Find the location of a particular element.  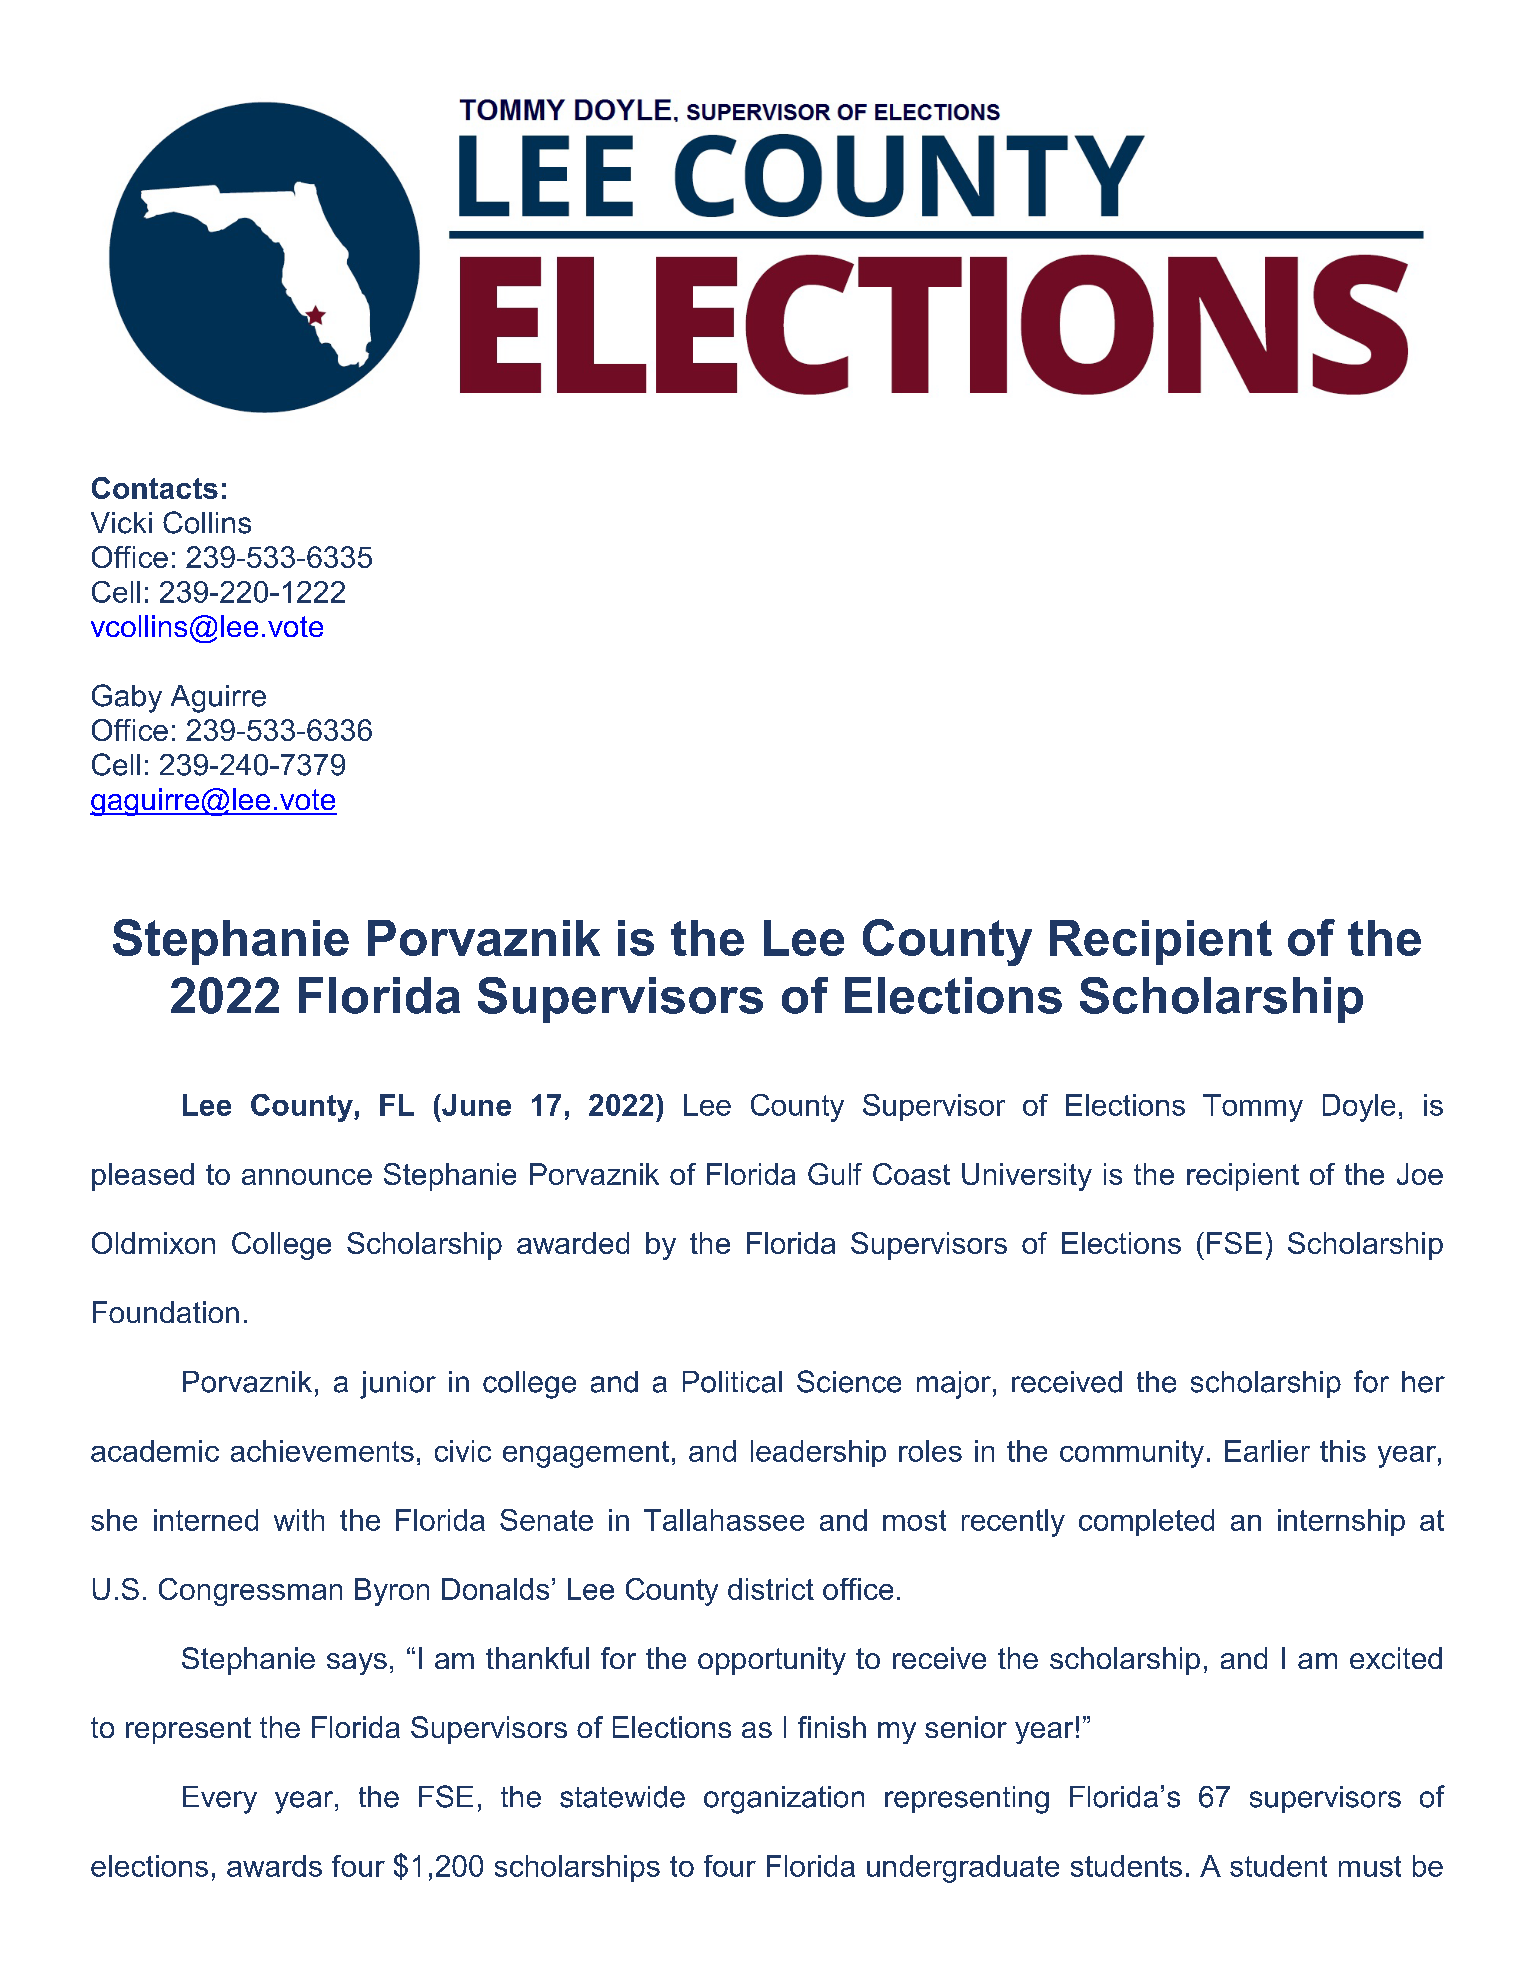

must is located at coordinates (1370, 1866).
